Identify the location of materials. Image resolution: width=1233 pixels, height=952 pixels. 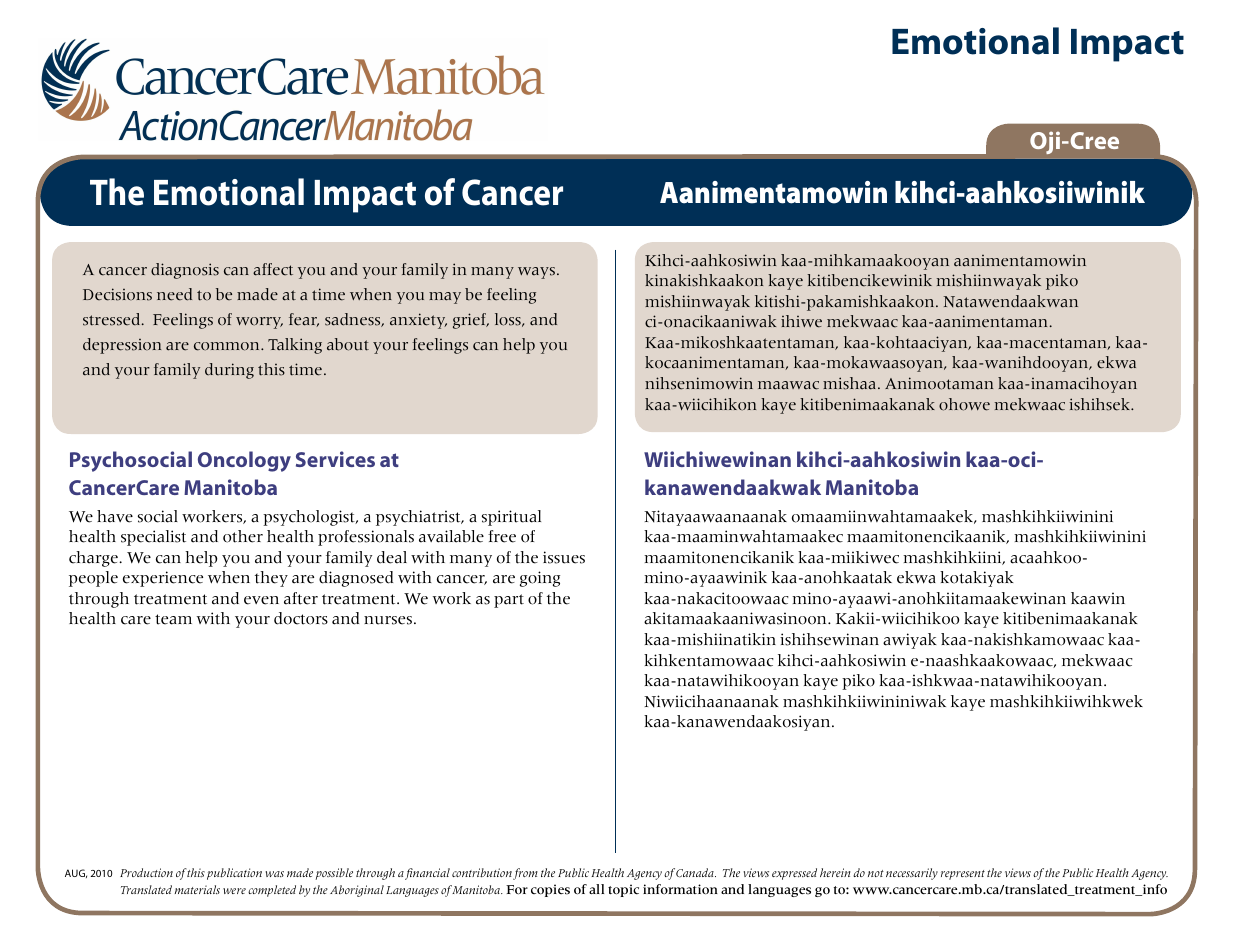
(197, 889).
